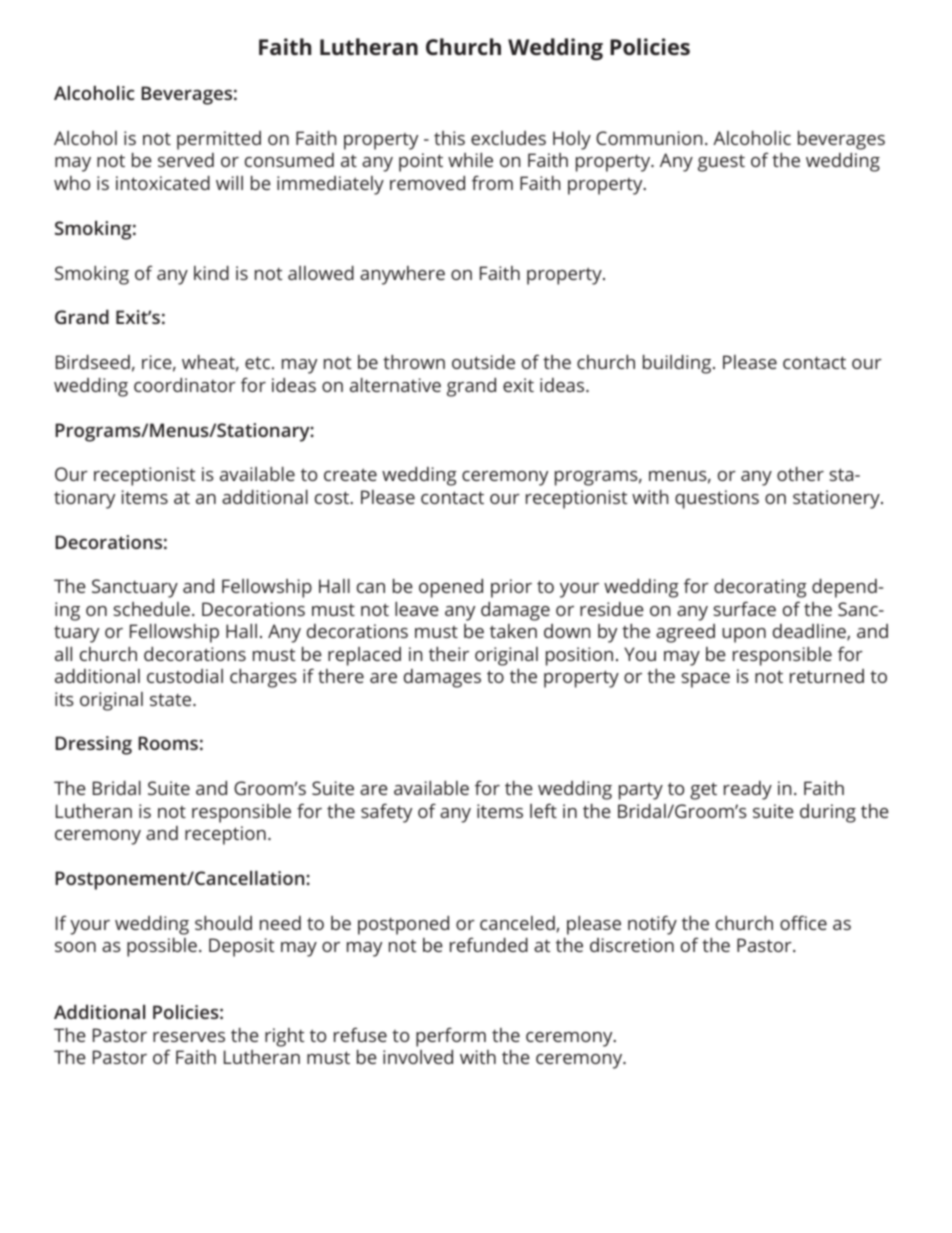 This image has height=1233, width=952. Describe the element at coordinates (744, 608) in the image. I see `surface` at that location.
